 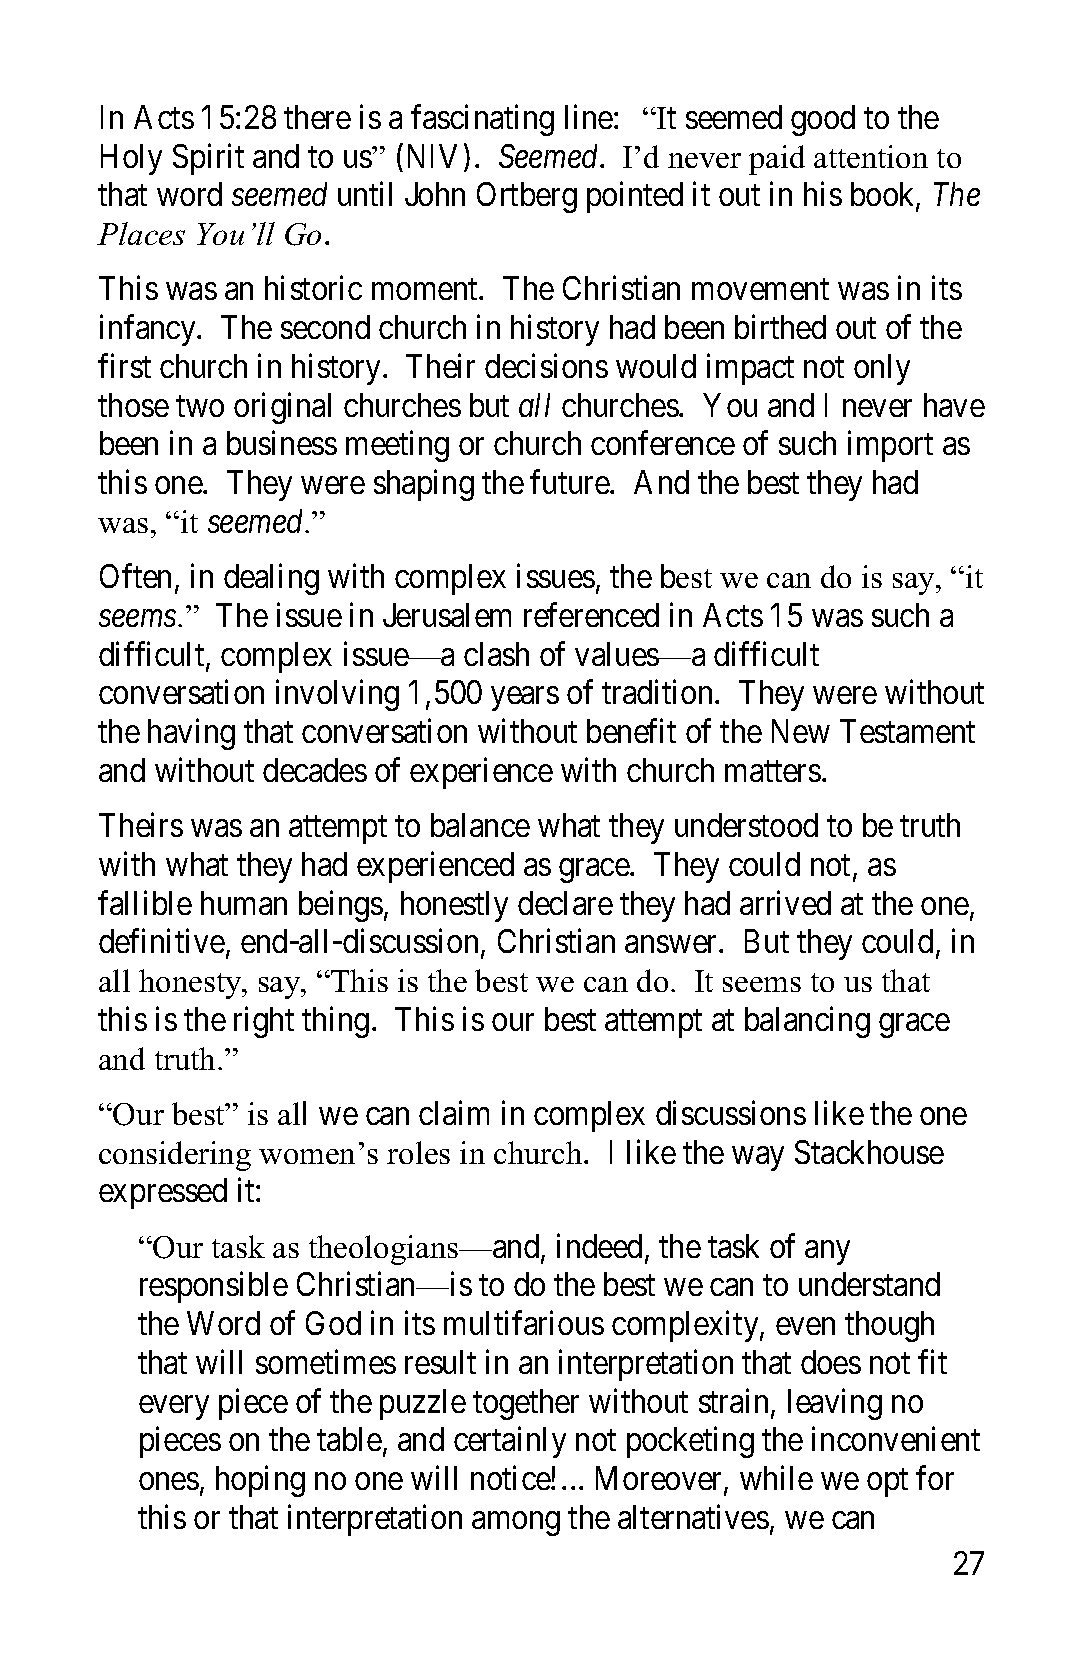 What do you see at coordinates (511, 1478) in the screenshot?
I see `notice` at bounding box center [511, 1478].
